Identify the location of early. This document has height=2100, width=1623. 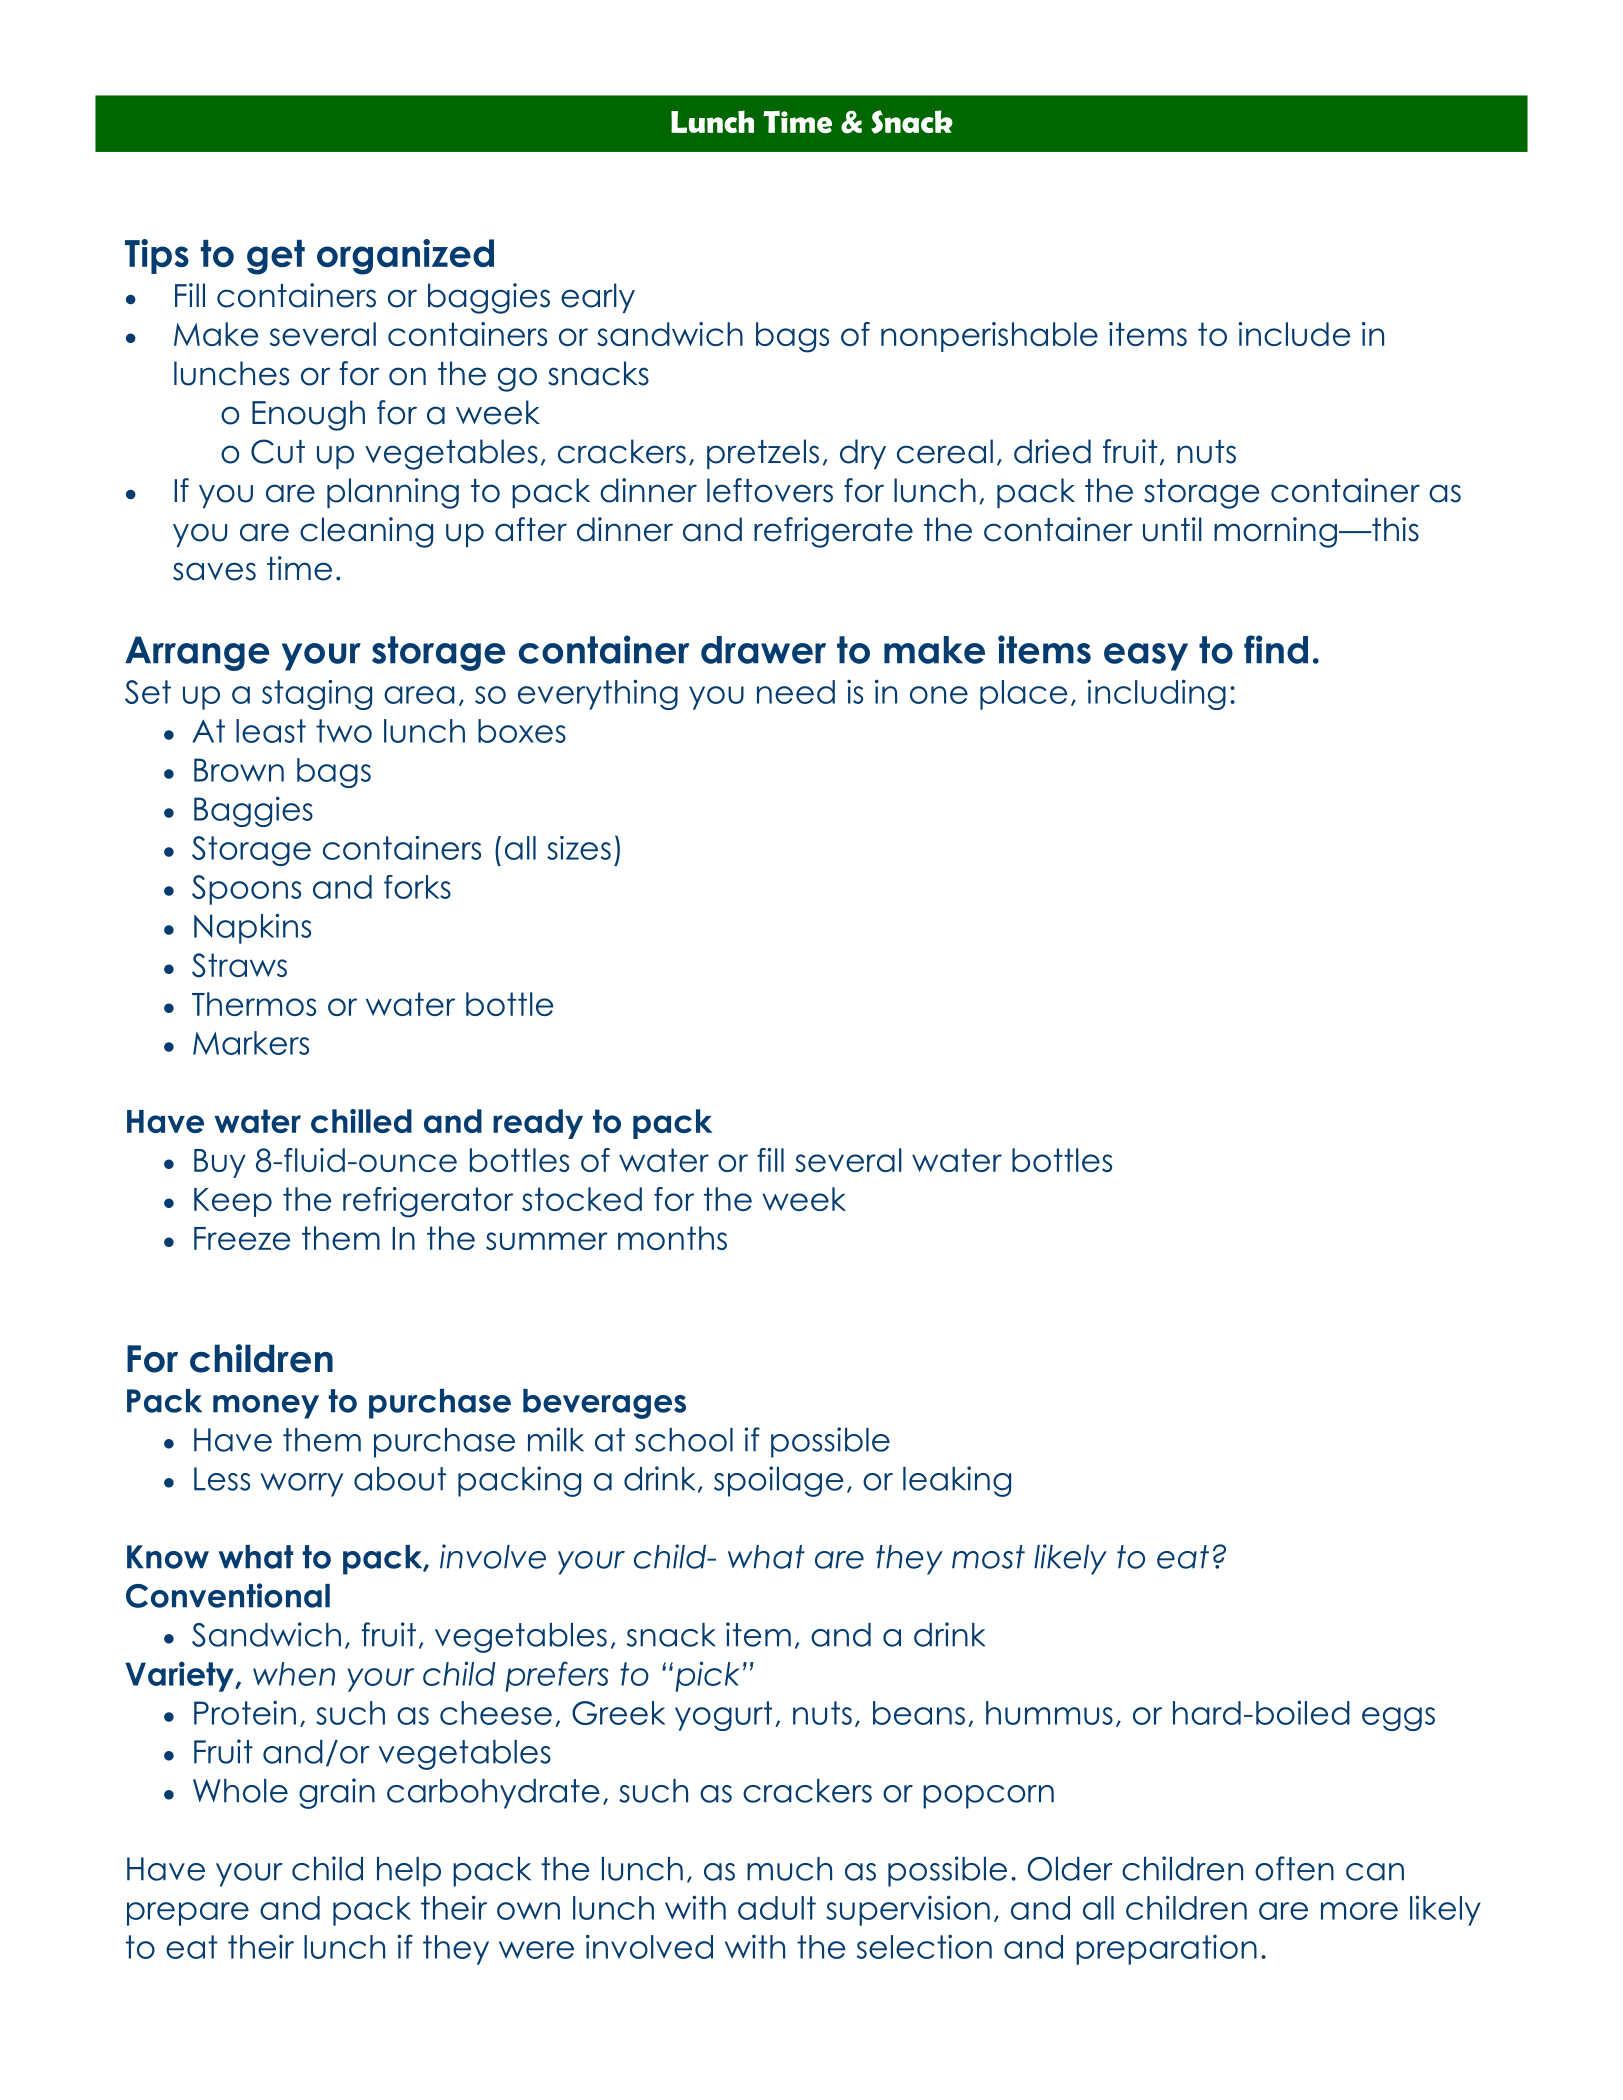
(598, 298).
